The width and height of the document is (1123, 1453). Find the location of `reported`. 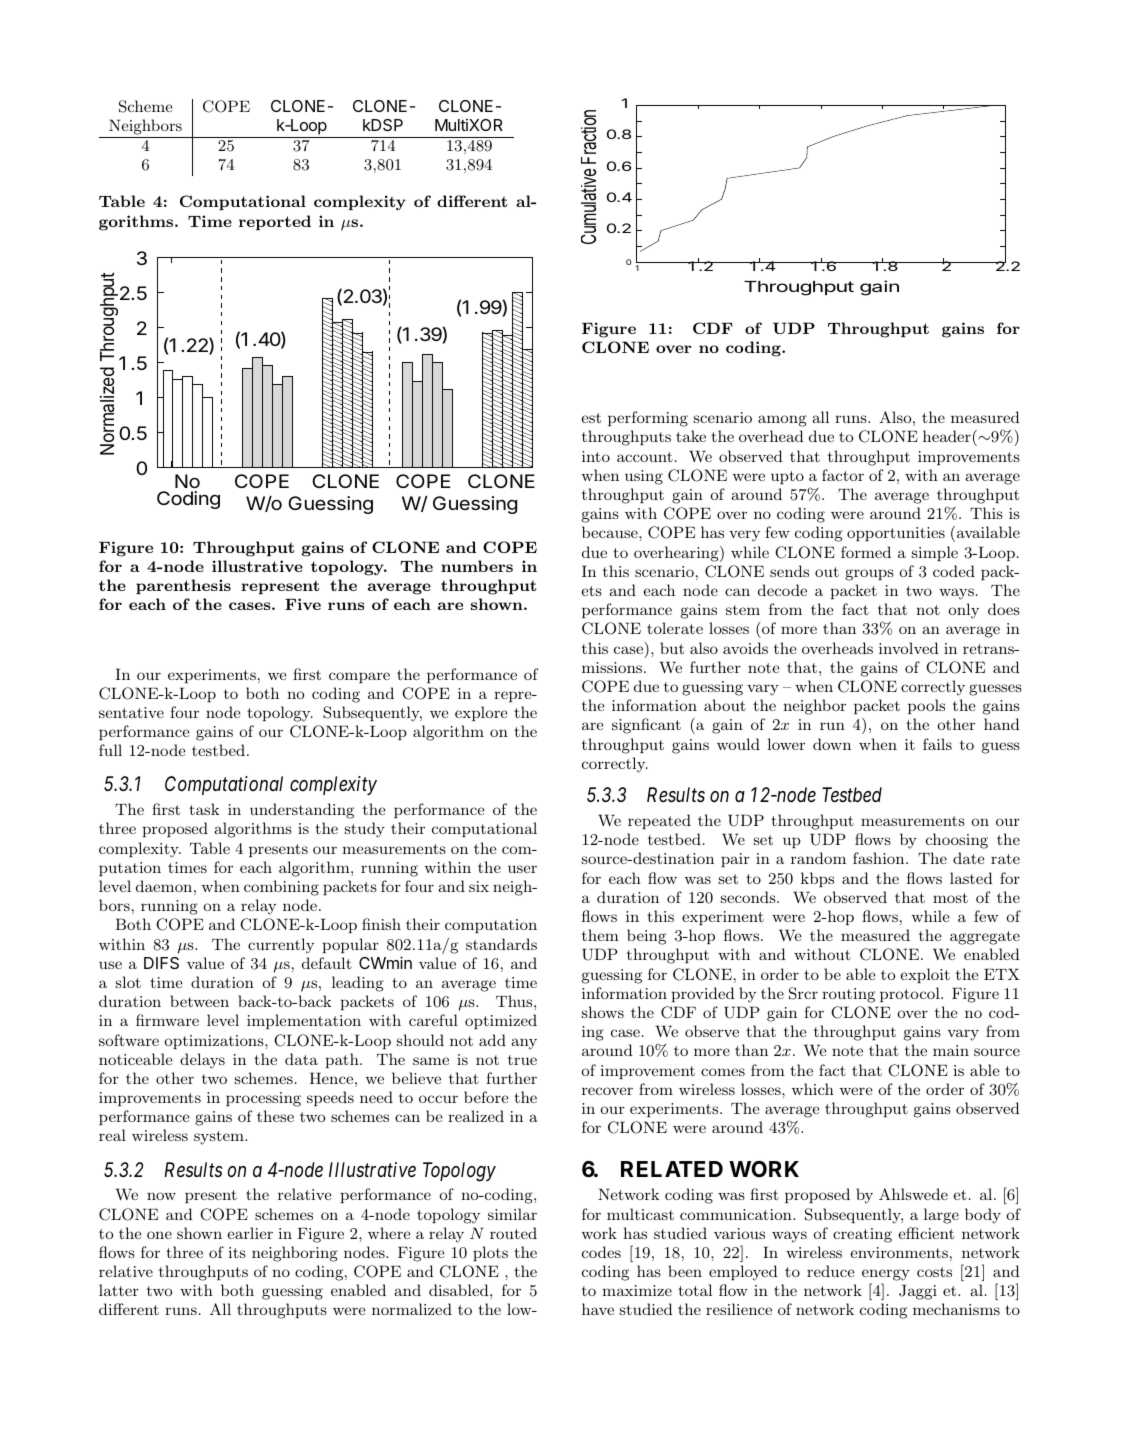

reported is located at coordinates (275, 222).
